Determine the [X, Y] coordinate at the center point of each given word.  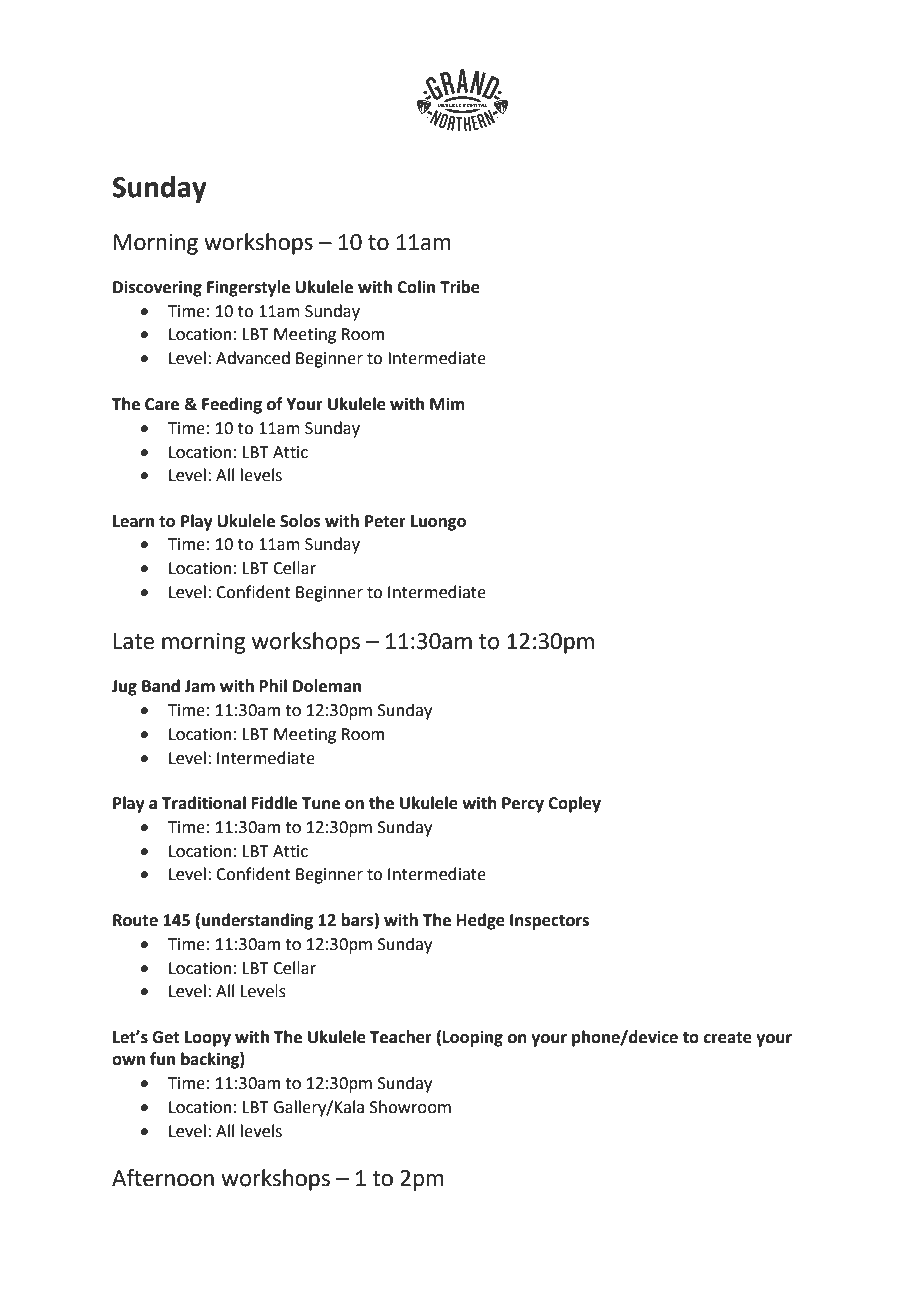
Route [135, 920]
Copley [574, 804]
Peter [385, 521]
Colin [416, 287]
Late [134, 641]
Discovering [157, 288]
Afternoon [163, 1178]
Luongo [438, 523]
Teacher [401, 1037]
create [728, 1038]
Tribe [460, 287]
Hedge [481, 921]
